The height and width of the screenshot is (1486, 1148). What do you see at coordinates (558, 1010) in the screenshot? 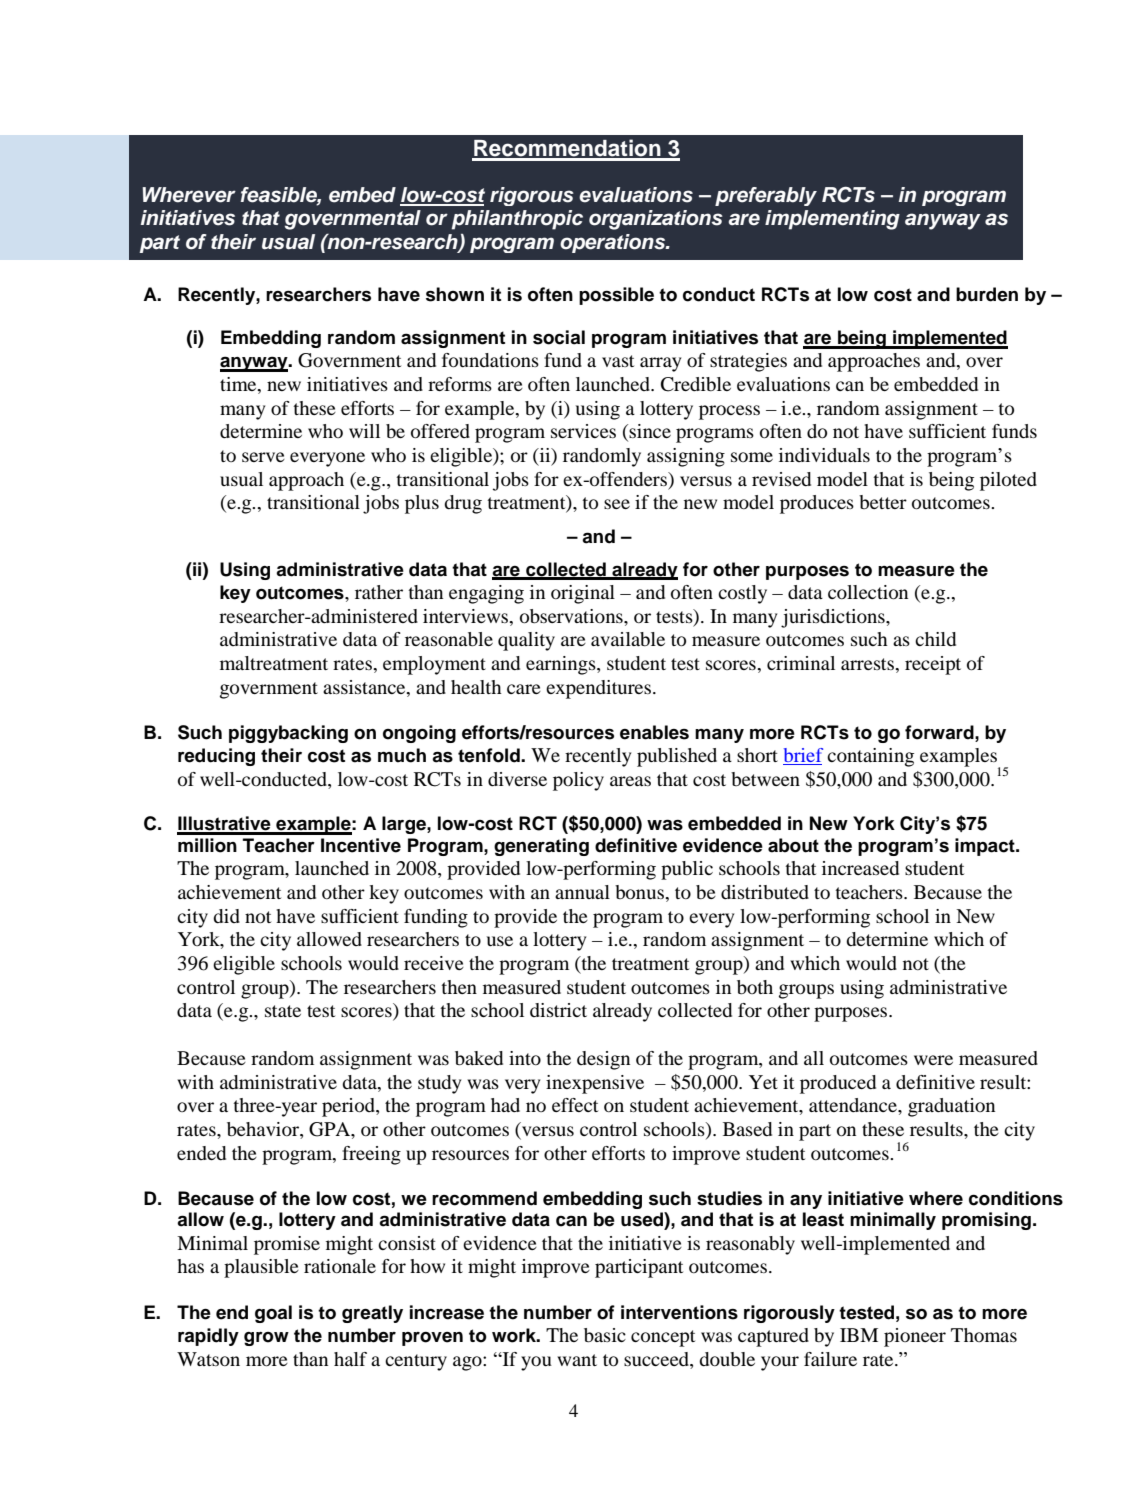
I see `district` at bounding box center [558, 1010].
